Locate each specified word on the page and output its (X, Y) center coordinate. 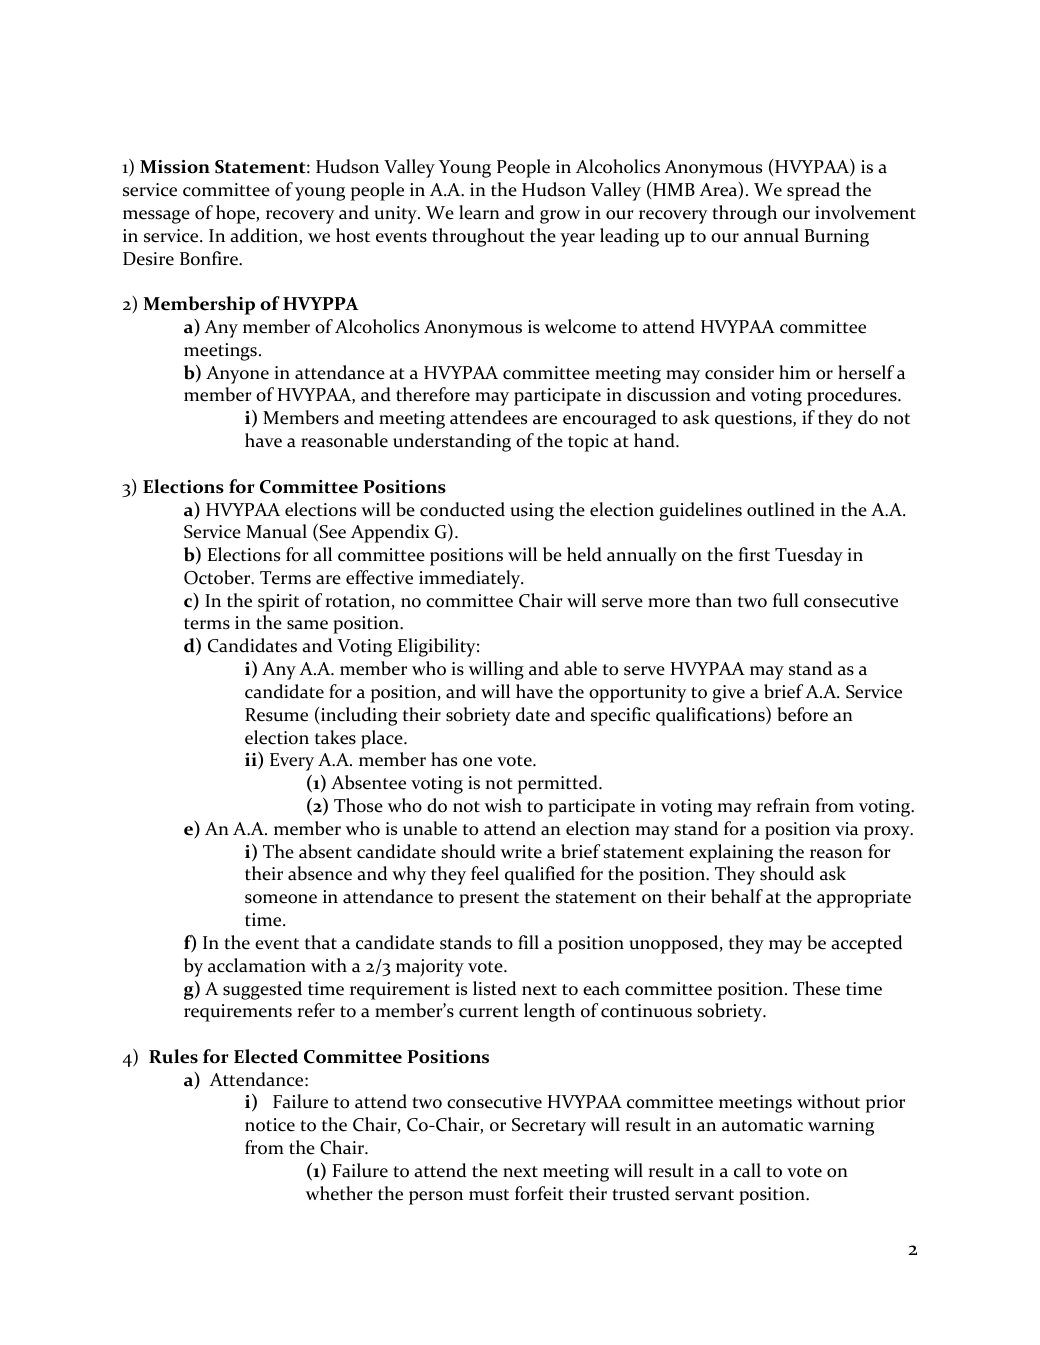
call (747, 1170)
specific (620, 716)
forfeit (539, 1193)
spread (813, 191)
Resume (276, 715)
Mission (175, 167)
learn (479, 212)
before (803, 714)
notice (270, 1125)
